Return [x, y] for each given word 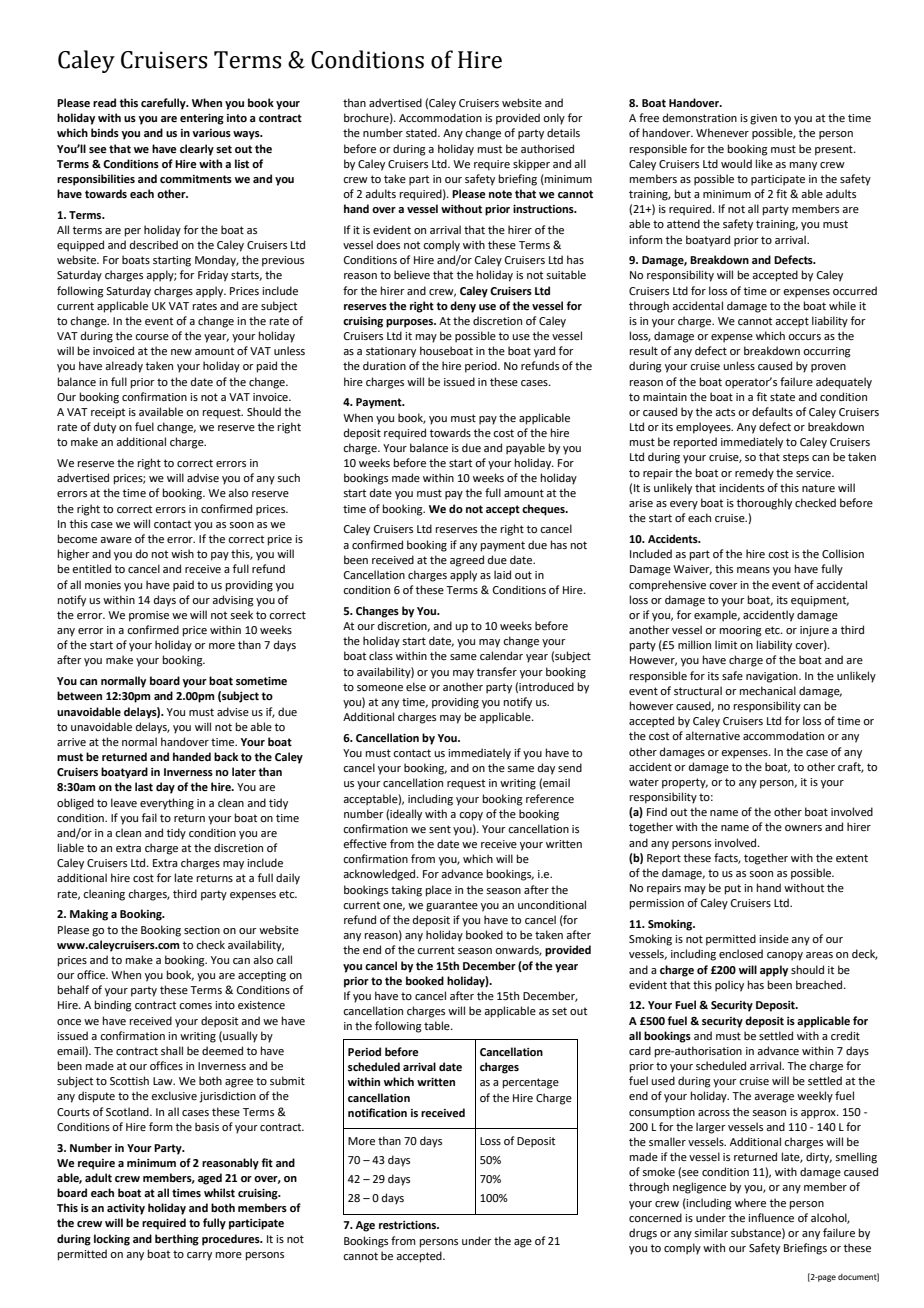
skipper [531, 165]
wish [182, 553]
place [439, 891]
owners [803, 828]
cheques [544, 510]
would [736, 163]
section [202, 930]
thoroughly [764, 504]
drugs [643, 1234]
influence [771, 1217]
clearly [197, 150]
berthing [177, 1240]
